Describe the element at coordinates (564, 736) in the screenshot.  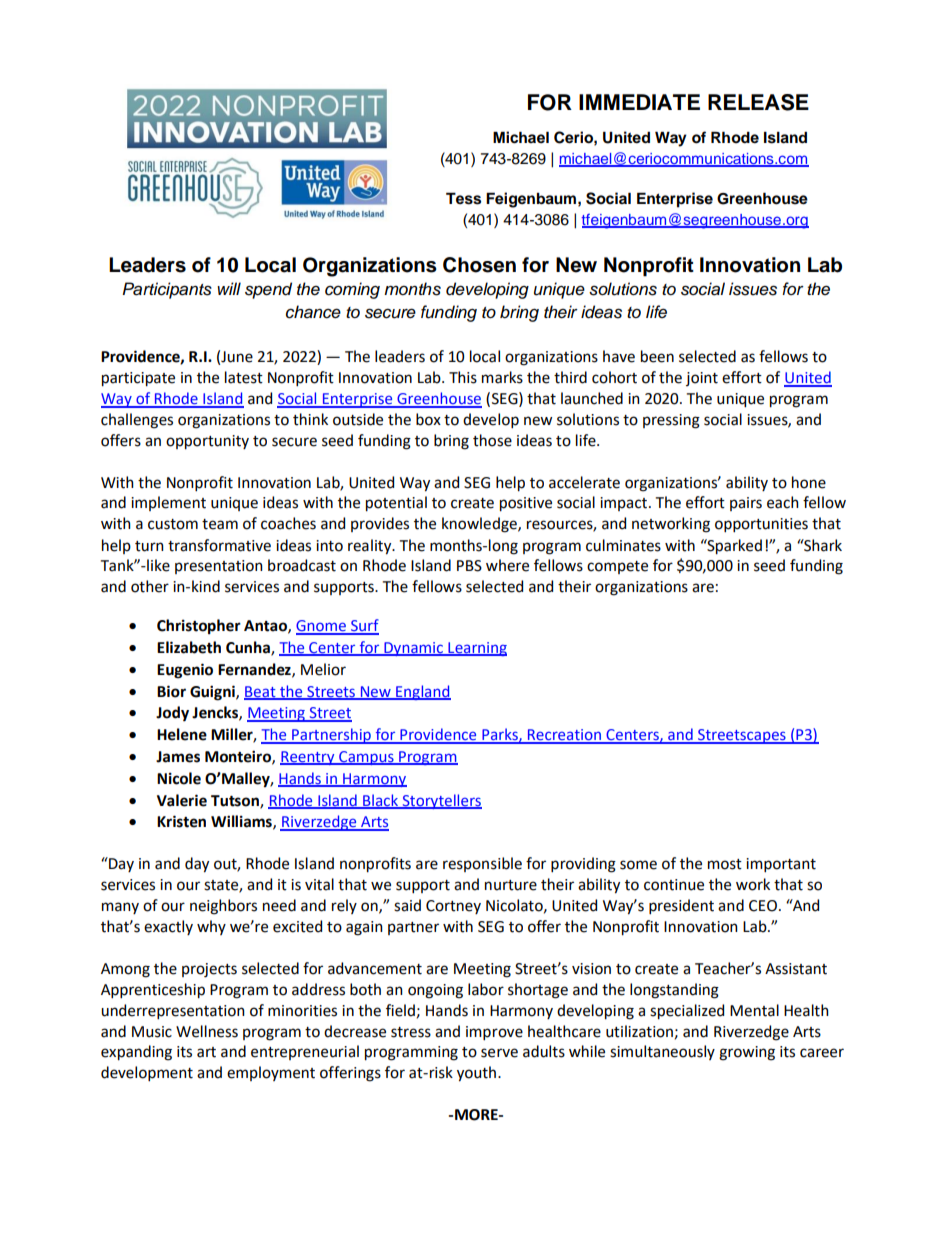
I see `Recreation` at that location.
